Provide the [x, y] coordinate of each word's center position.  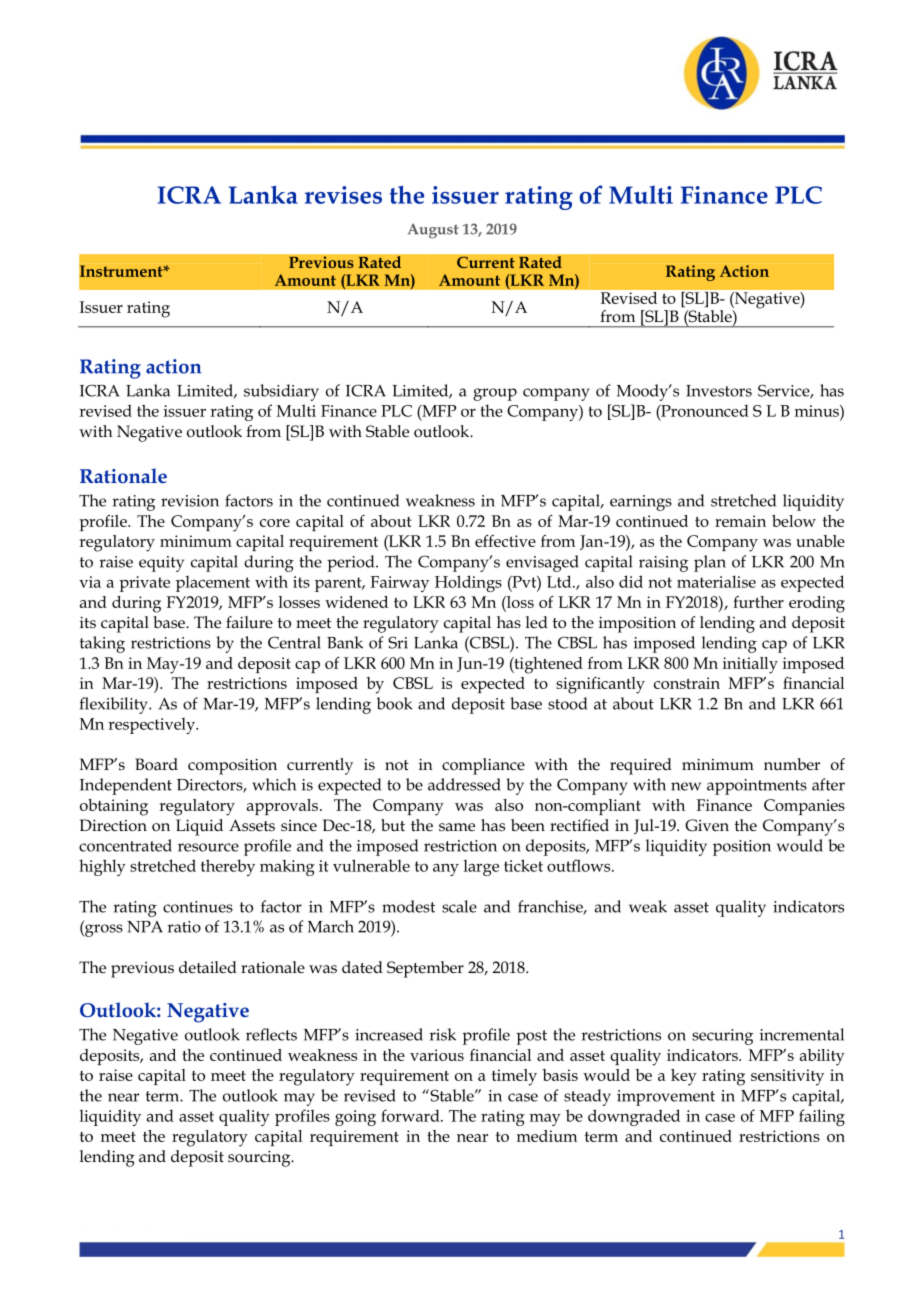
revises [343, 195]
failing [822, 1117]
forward [411, 1115]
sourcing [260, 1158]
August [433, 231]
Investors [719, 391]
